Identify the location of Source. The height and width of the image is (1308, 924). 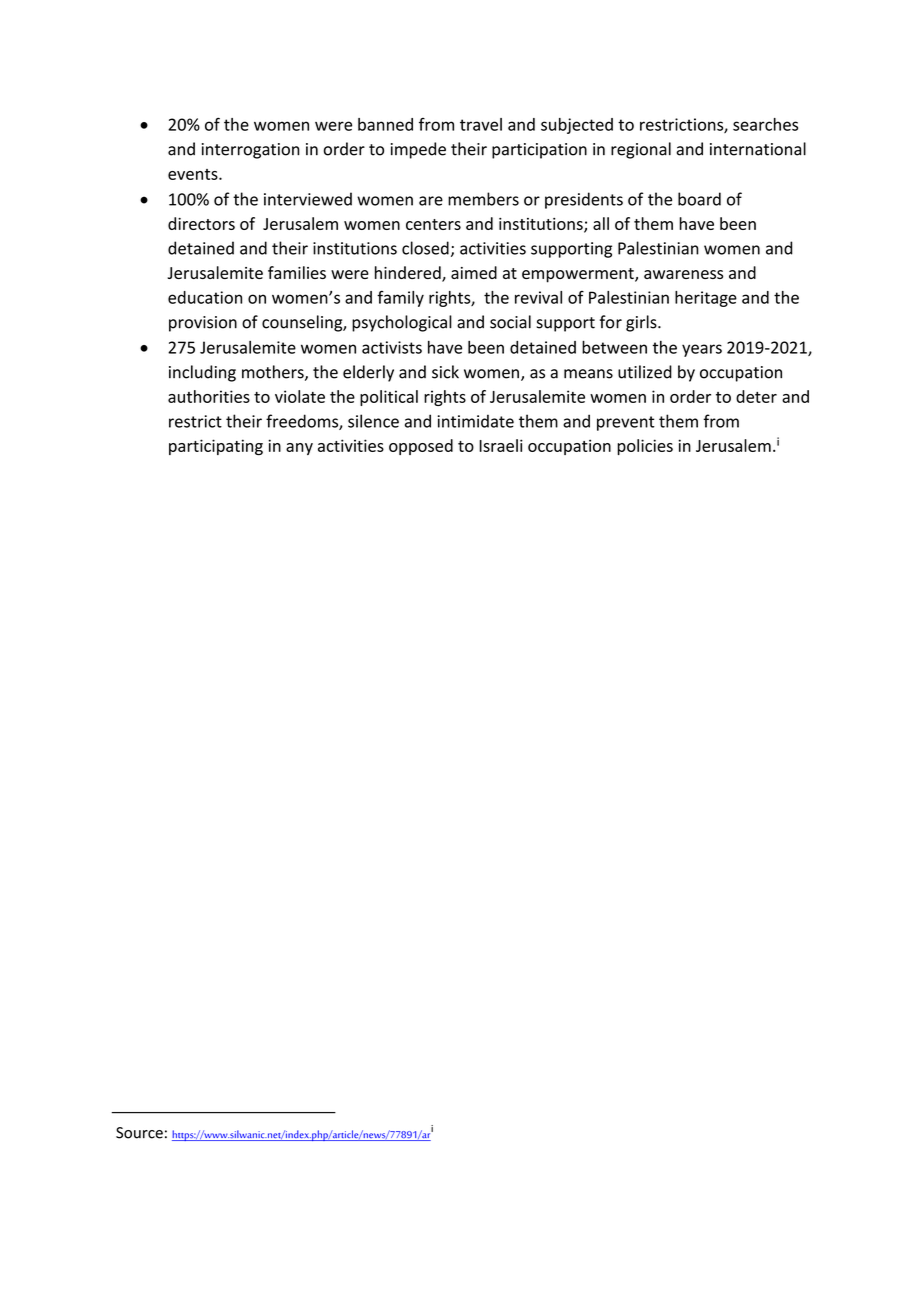
(139, 1133).
